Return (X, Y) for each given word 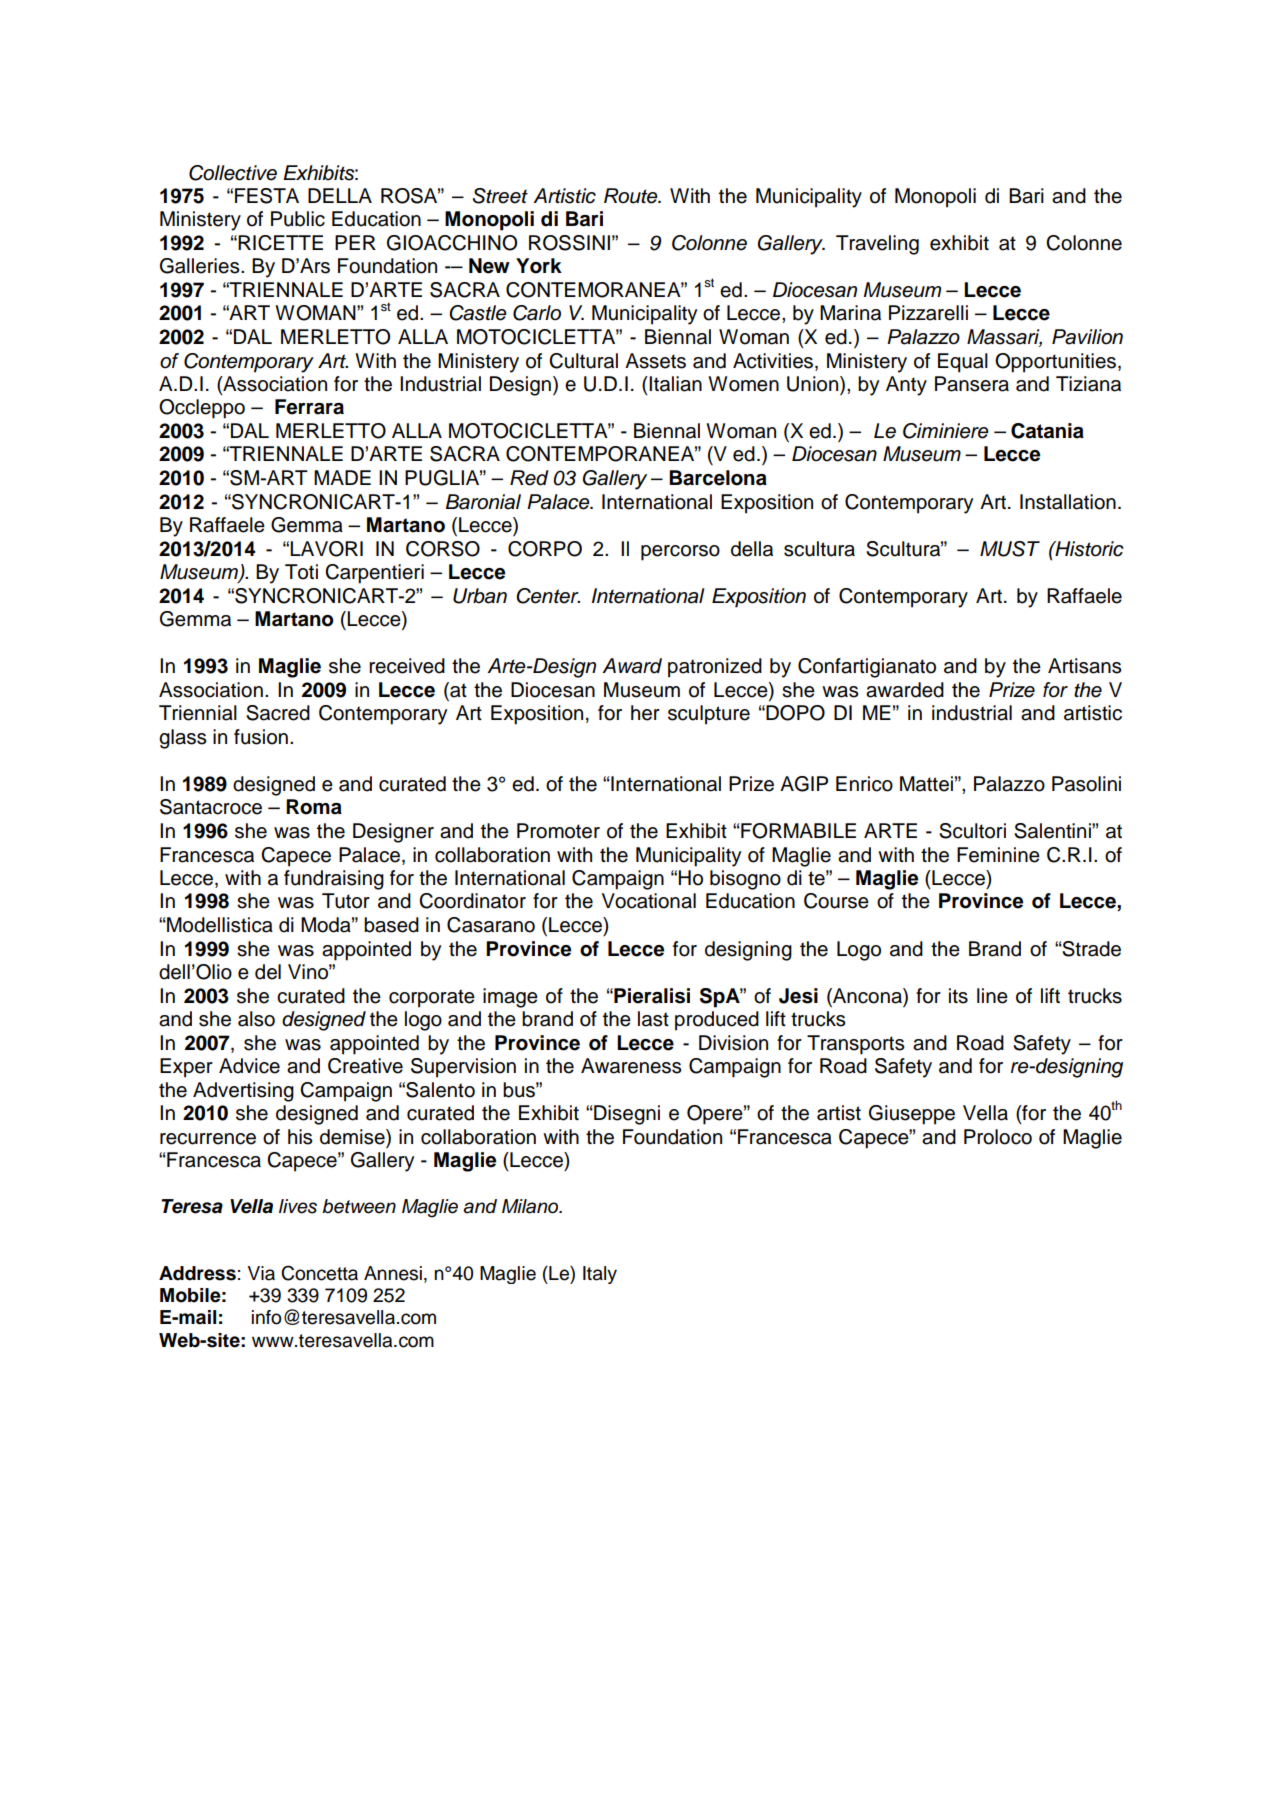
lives (298, 1206)
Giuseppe (912, 1115)
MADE (342, 477)
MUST (1010, 549)
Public (298, 219)
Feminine (998, 855)
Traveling (877, 245)
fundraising (334, 880)
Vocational (649, 901)
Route (632, 196)
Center (548, 596)
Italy (600, 1275)
